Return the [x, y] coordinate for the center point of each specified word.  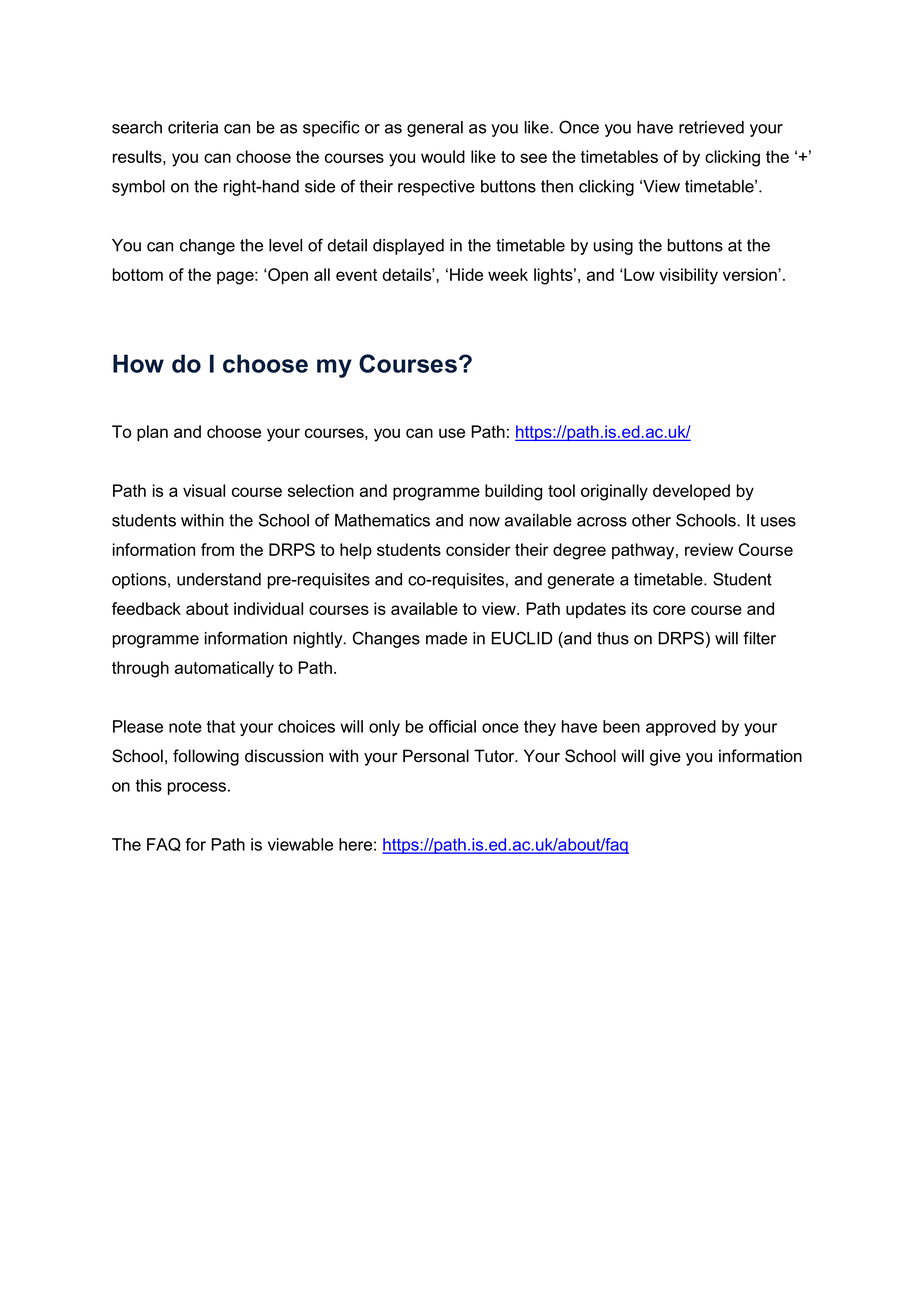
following [206, 757]
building [513, 492]
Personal [436, 756]
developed [691, 492]
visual [204, 490]
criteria [193, 127]
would [443, 156]
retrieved [711, 127]
